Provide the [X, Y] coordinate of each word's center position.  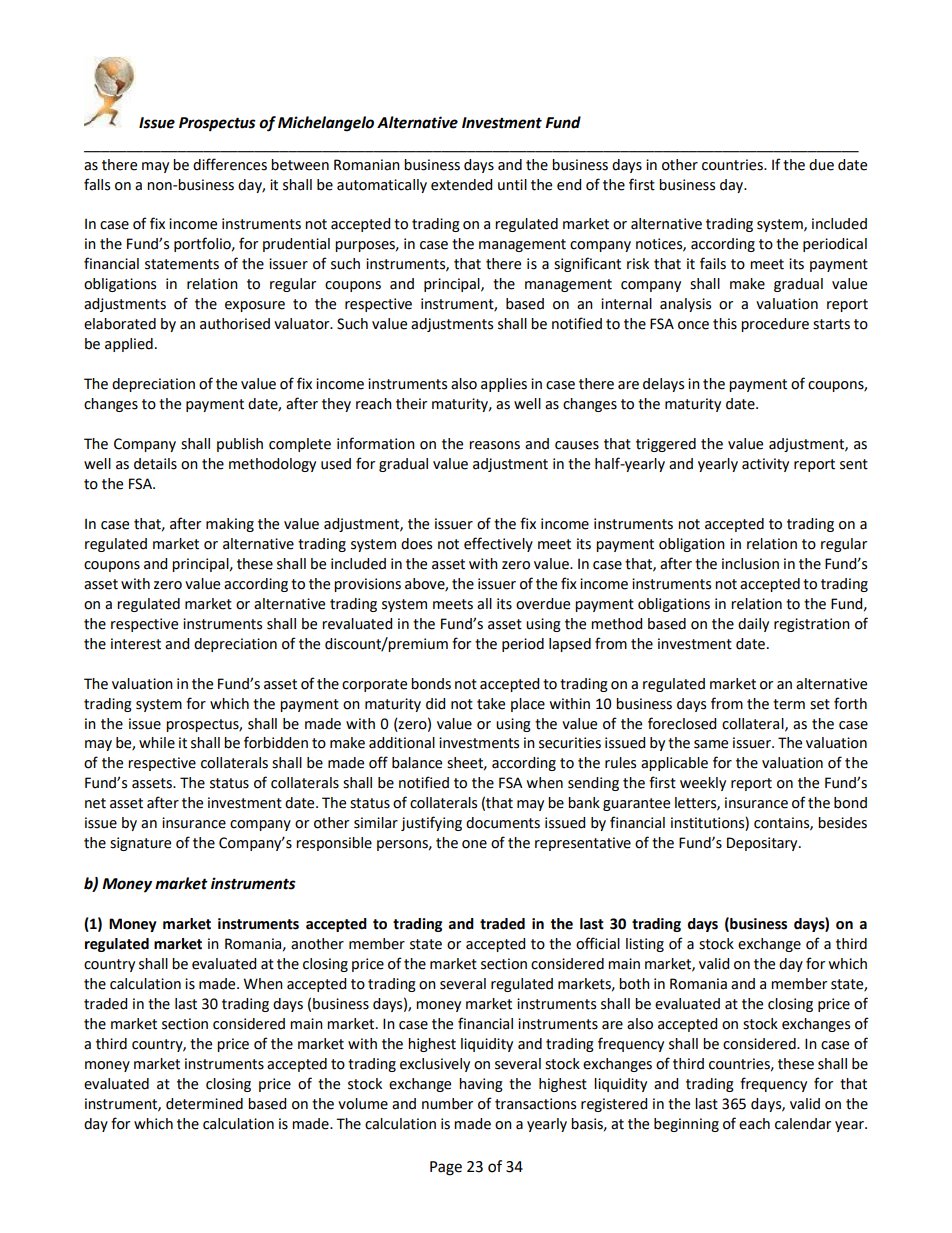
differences [230, 164]
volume [363, 1104]
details [155, 464]
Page [446, 1168]
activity [765, 465]
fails [713, 263]
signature [140, 844]
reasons [494, 445]
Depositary [763, 844]
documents [503, 823]
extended [461, 185]
